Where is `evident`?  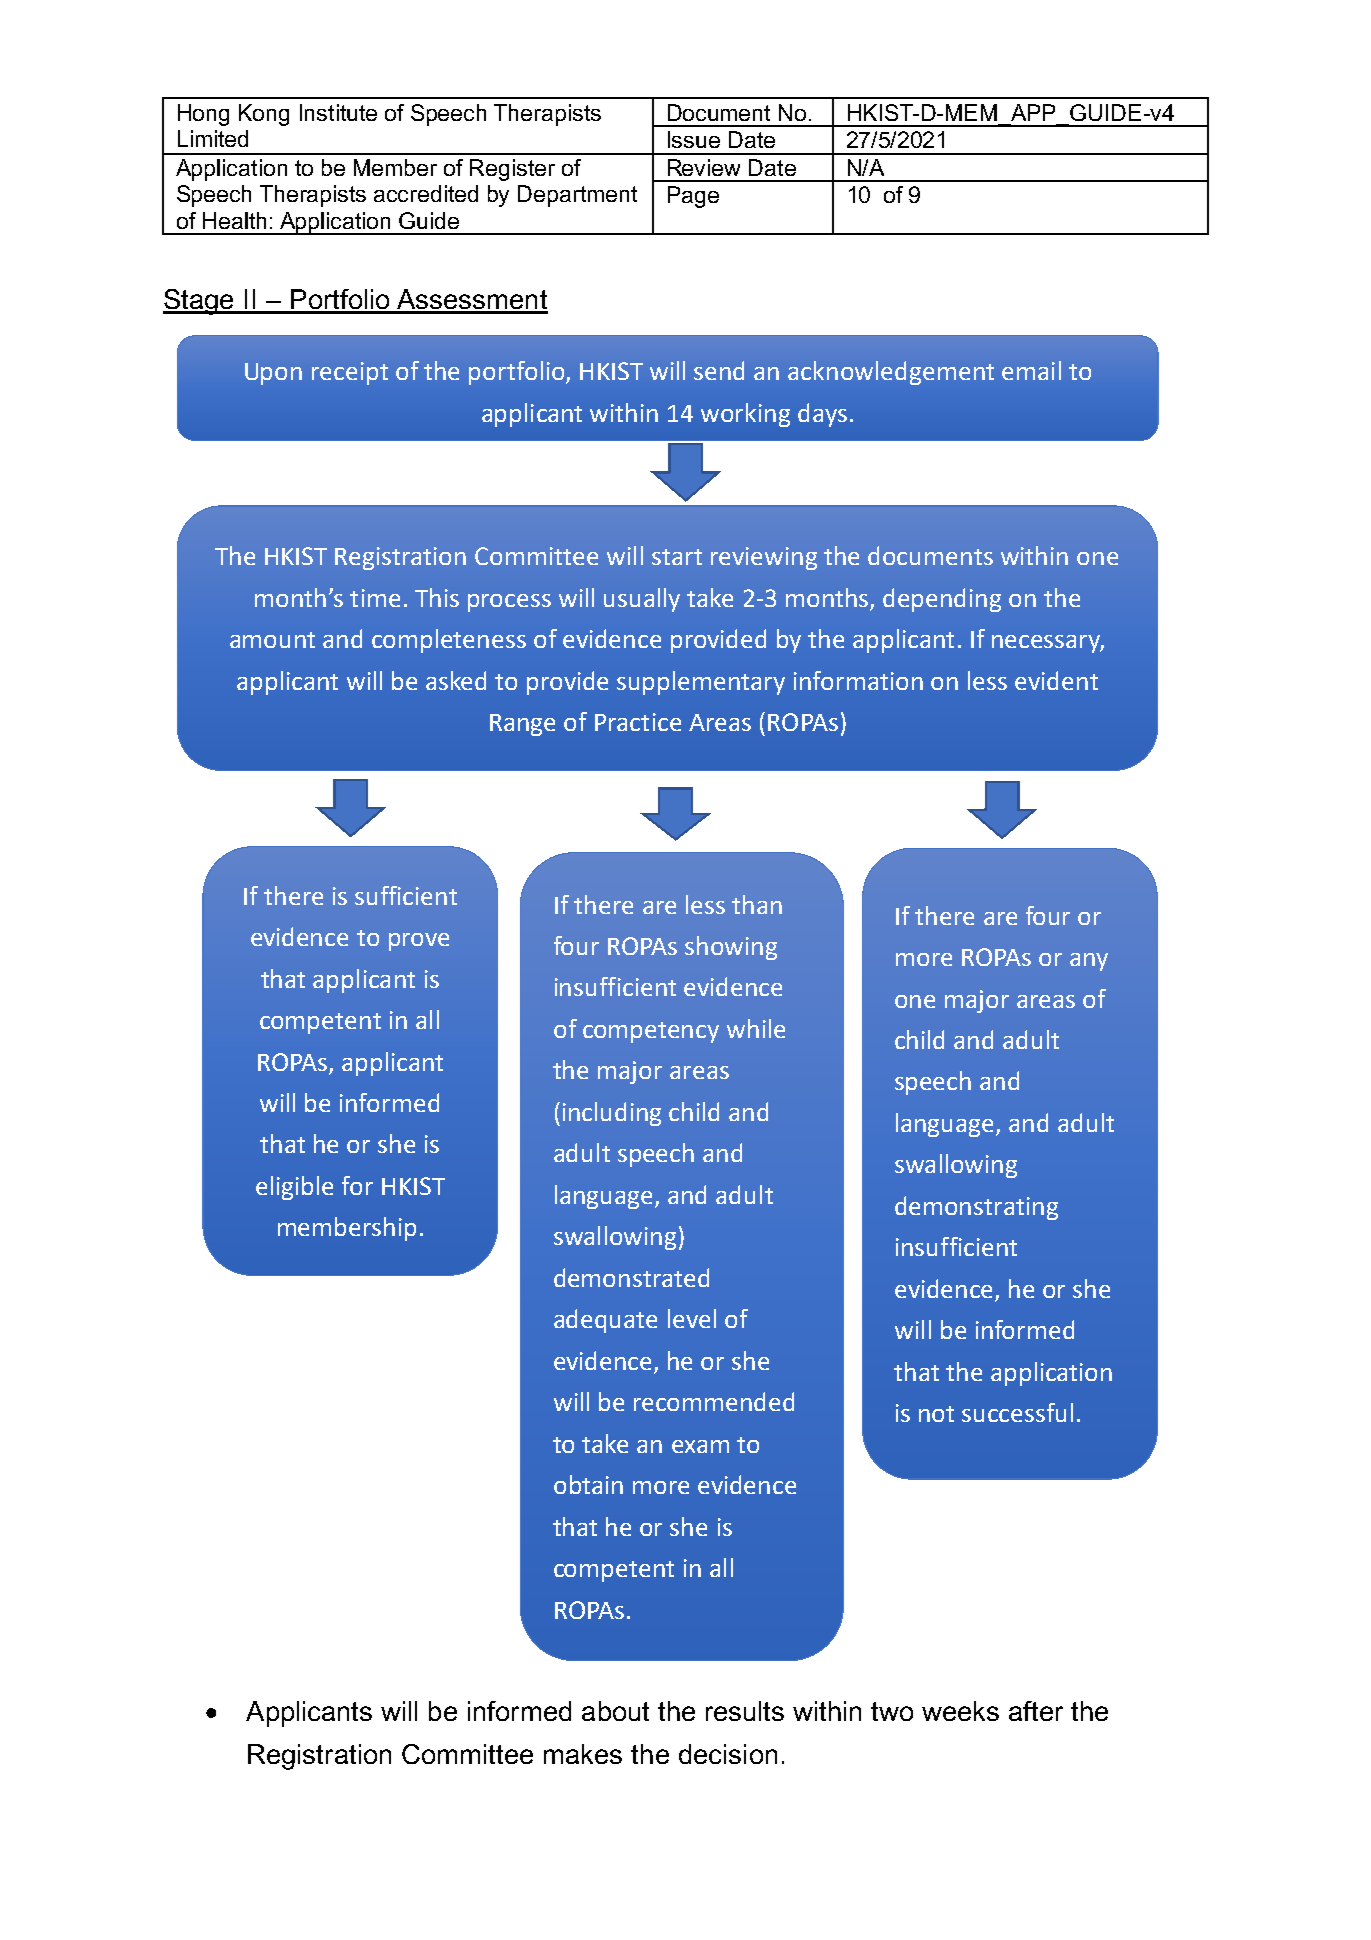
evident is located at coordinates (1056, 680).
